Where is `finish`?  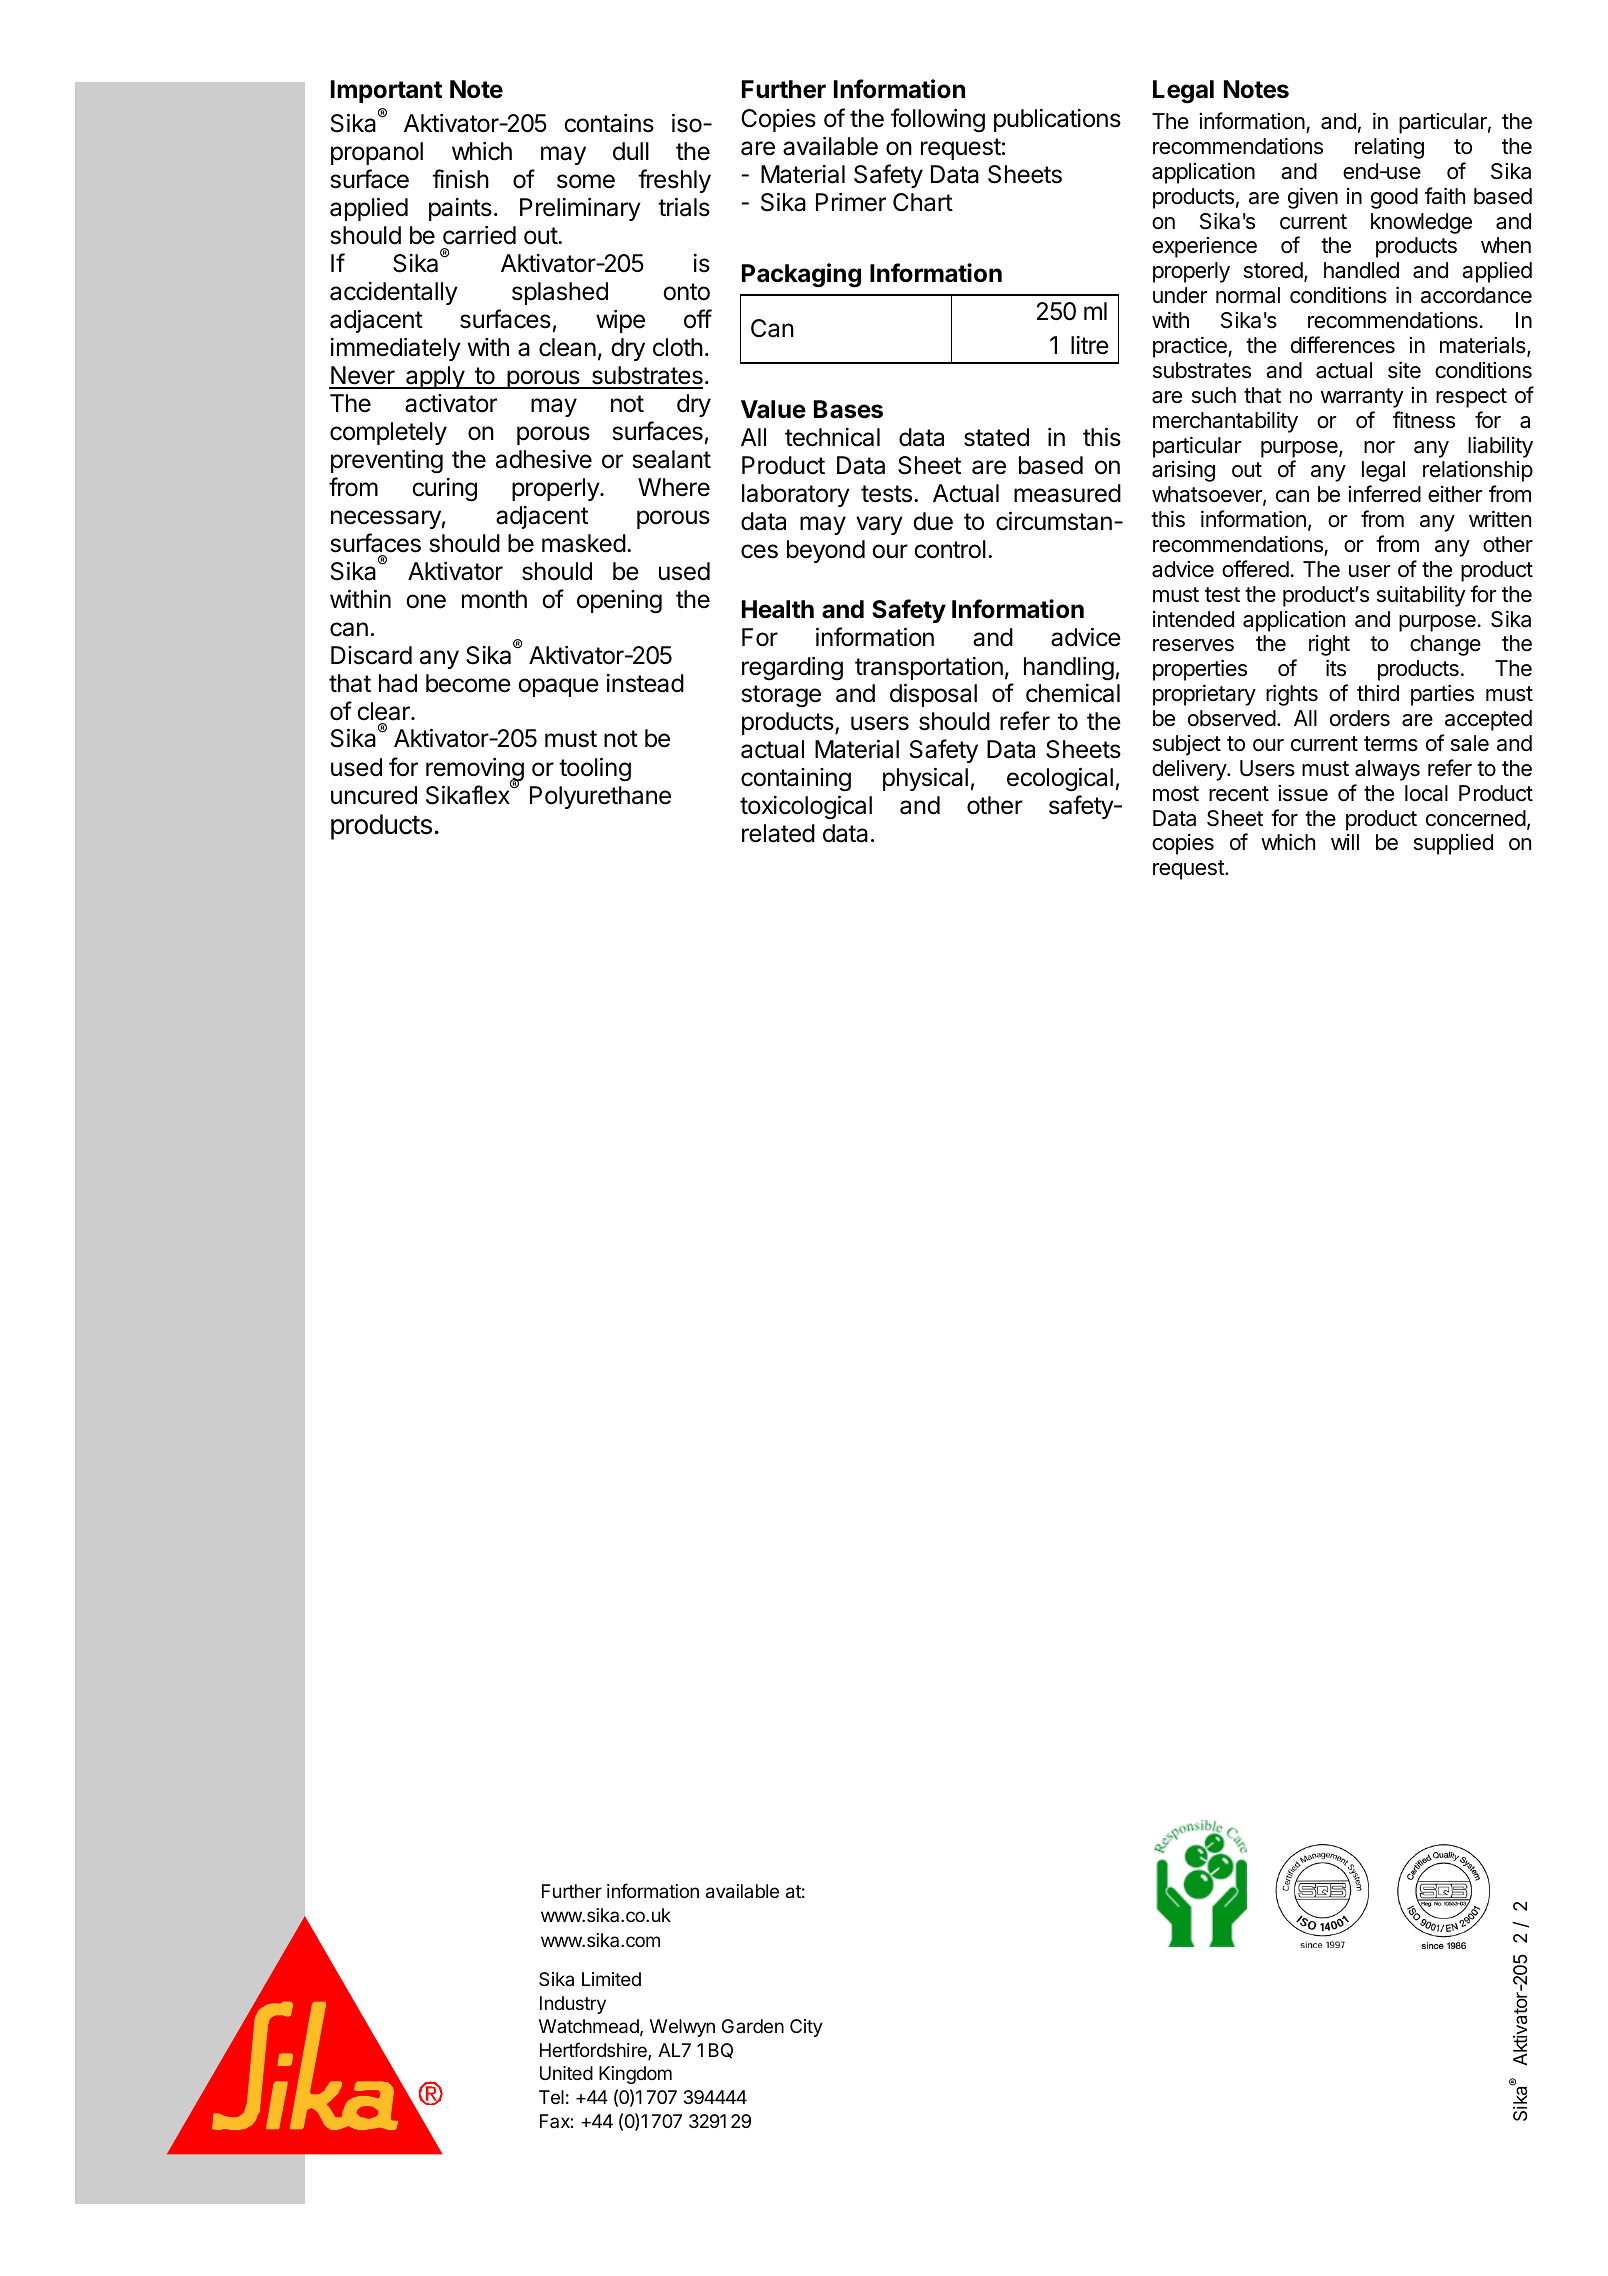 finish is located at coordinates (460, 179).
